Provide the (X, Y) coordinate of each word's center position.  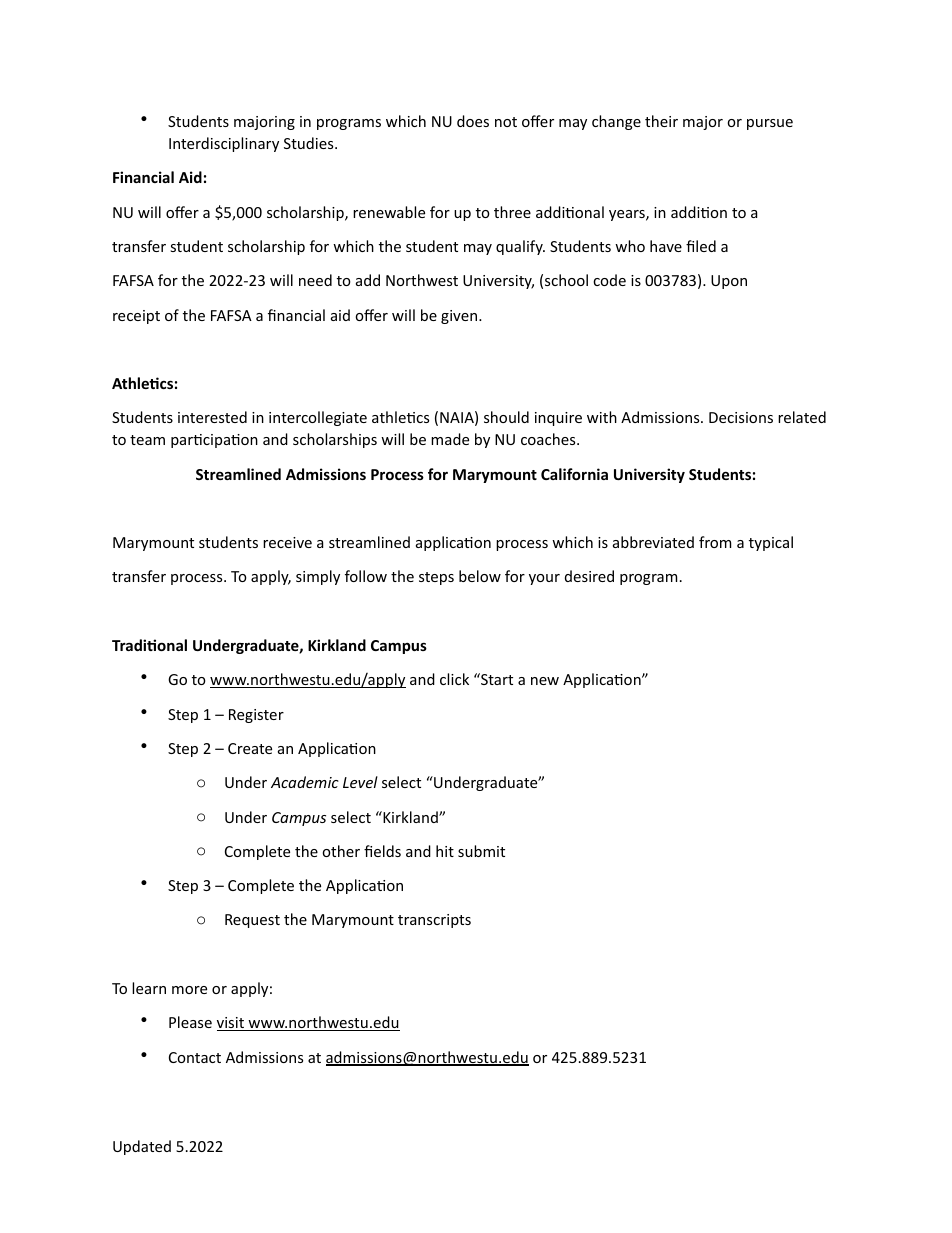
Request (252, 921)
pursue (770, 124)
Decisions (741, 417)
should (506, 417)
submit (481, 851)
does (473, 121)
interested (212, 417)
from (715, 542)
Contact (195, 1057)
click (454, 679)
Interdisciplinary (224, 144)
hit (445, 851)
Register (256, 716)
